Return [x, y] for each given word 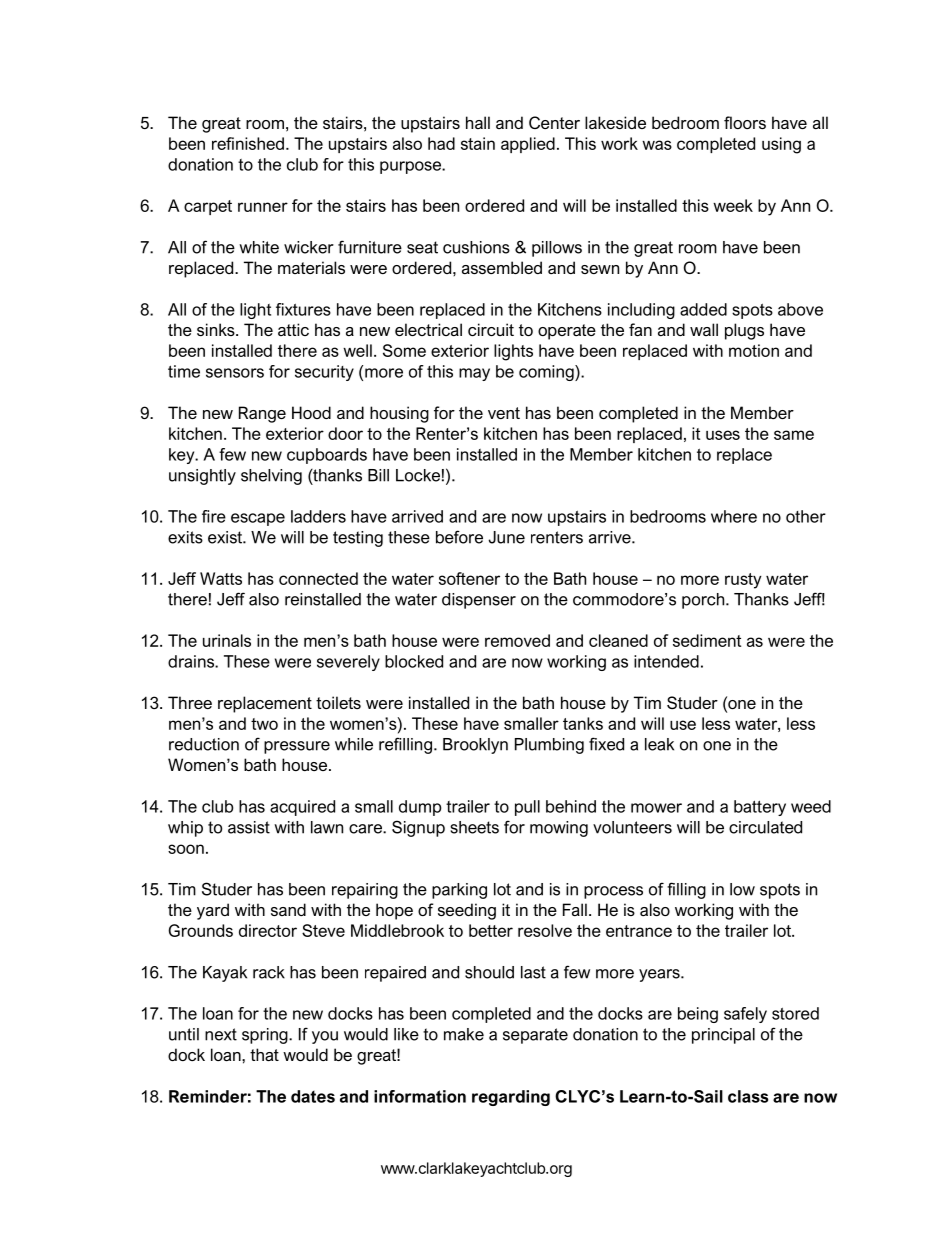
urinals [227, 640]
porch [704, 601]
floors [745, 122]
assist [249, 827]
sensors [235, 373]
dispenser [479, 601]
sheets [474, 827]
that [264, 1054]
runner [263, 207]
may [474, 374]
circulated [765, 827]
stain [478, 143]
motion [754, 350]
